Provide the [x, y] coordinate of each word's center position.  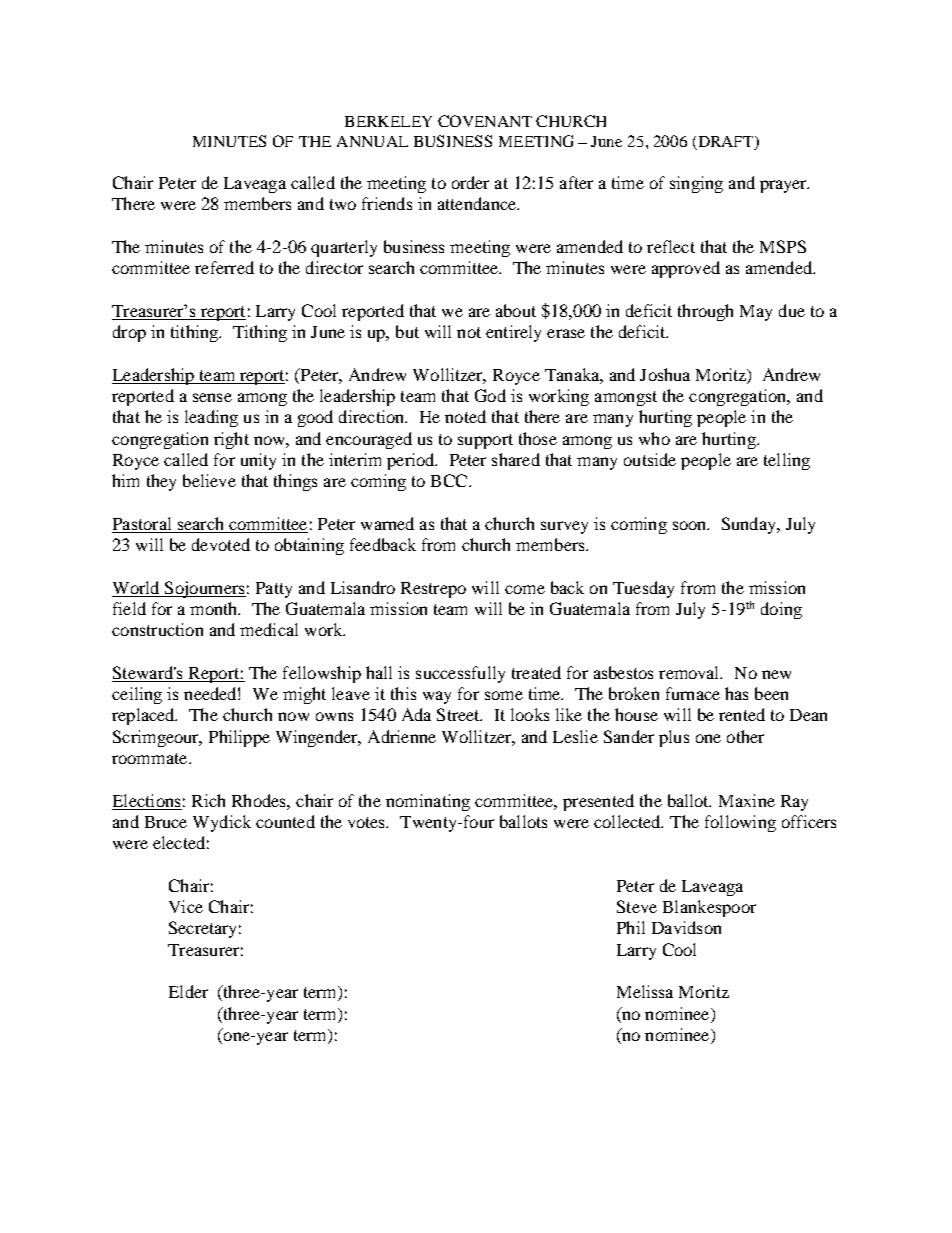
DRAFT [727, 141]
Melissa [645, 991]
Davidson [686, 927]
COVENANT [485, 121]
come [525, 589]
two [343, 204]
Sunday [750, 525]
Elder [188, 991]
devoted [221, 544]
